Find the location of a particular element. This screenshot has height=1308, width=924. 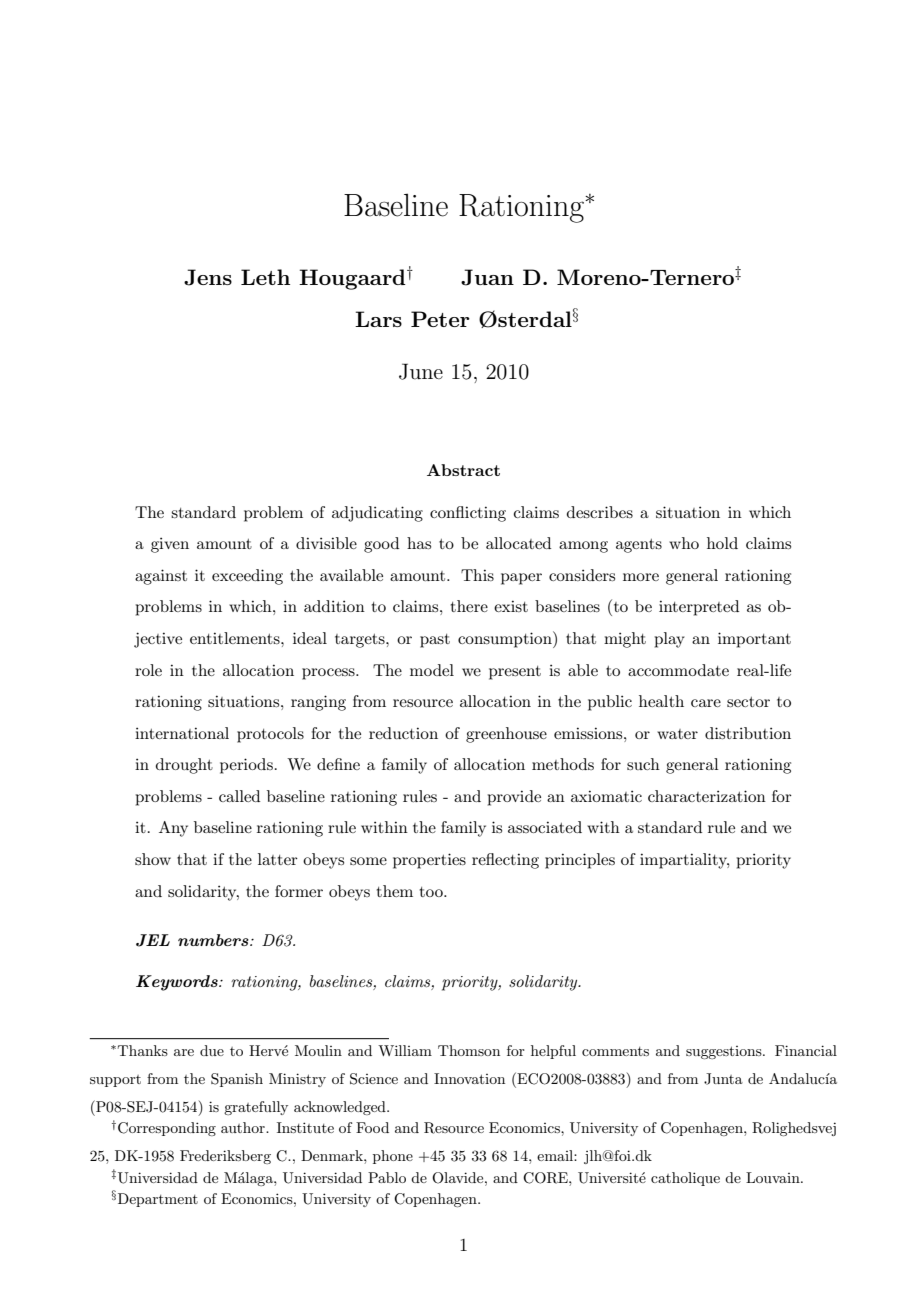

distribution is located at coordinates (748, 733).
